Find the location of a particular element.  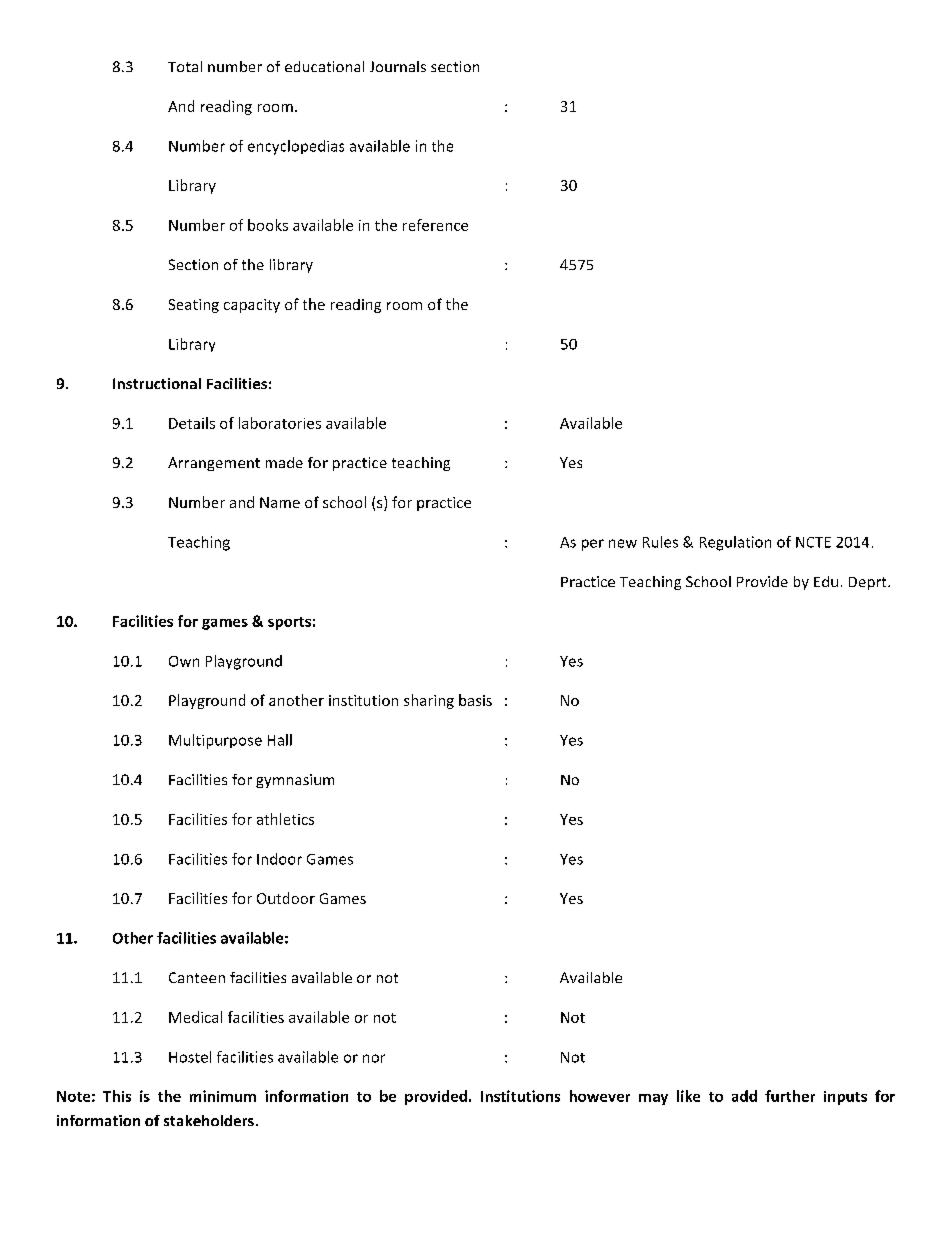

Regulation is located at coordinates (735, 543).
